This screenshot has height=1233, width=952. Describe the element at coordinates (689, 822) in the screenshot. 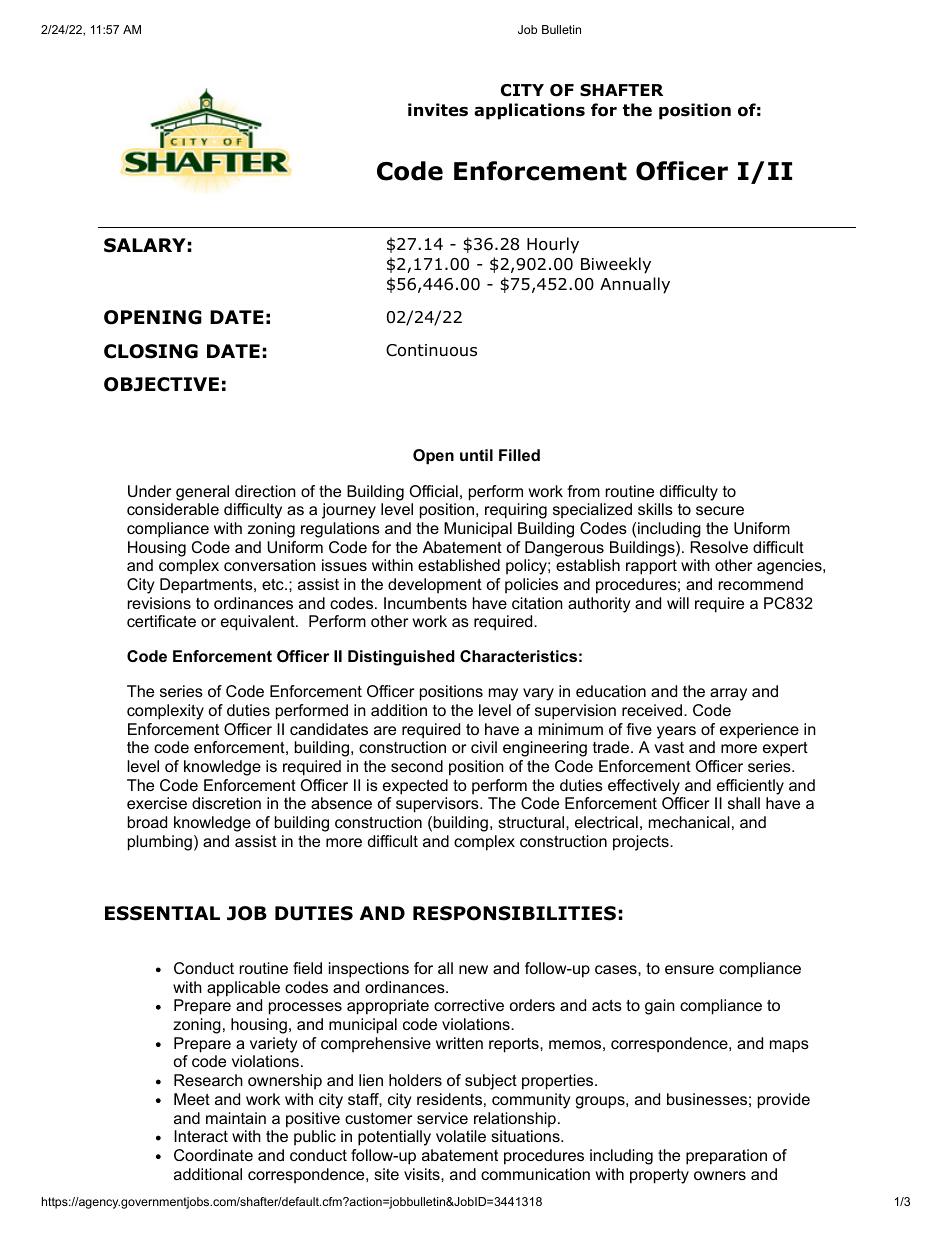

I see `mechanical` at that location.
